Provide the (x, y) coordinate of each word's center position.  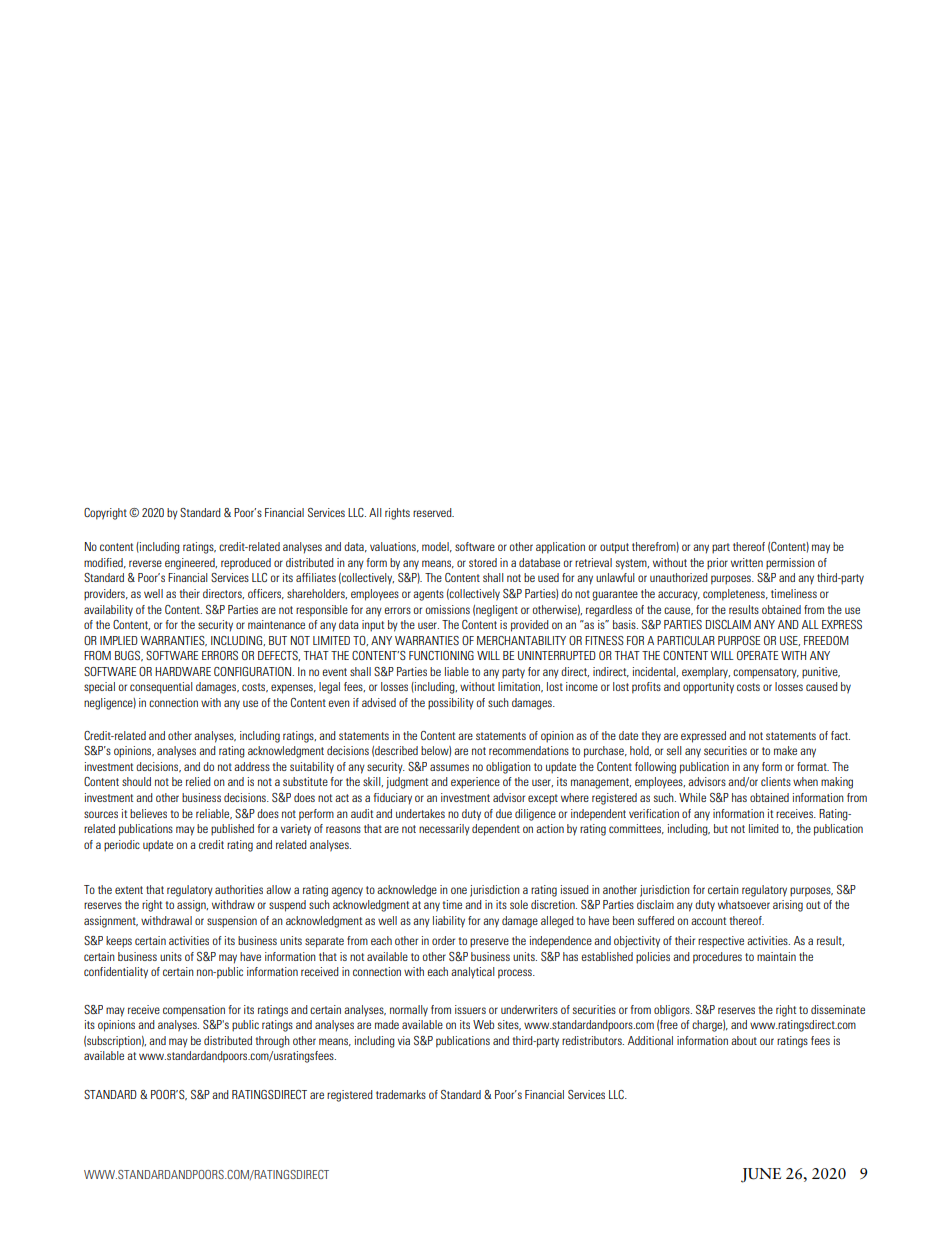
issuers (470, 1009)
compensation (194, 1011)
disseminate (838, 1009)
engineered (191, 564)
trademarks (401, 1094)
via (404, 1040)
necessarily (444, 830)
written (747, 562)
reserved (433, 512)
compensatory (766, 673)
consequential (161, 688)
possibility (451, 704)
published (232, 830)
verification (654, 813)
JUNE (761, 1175)
